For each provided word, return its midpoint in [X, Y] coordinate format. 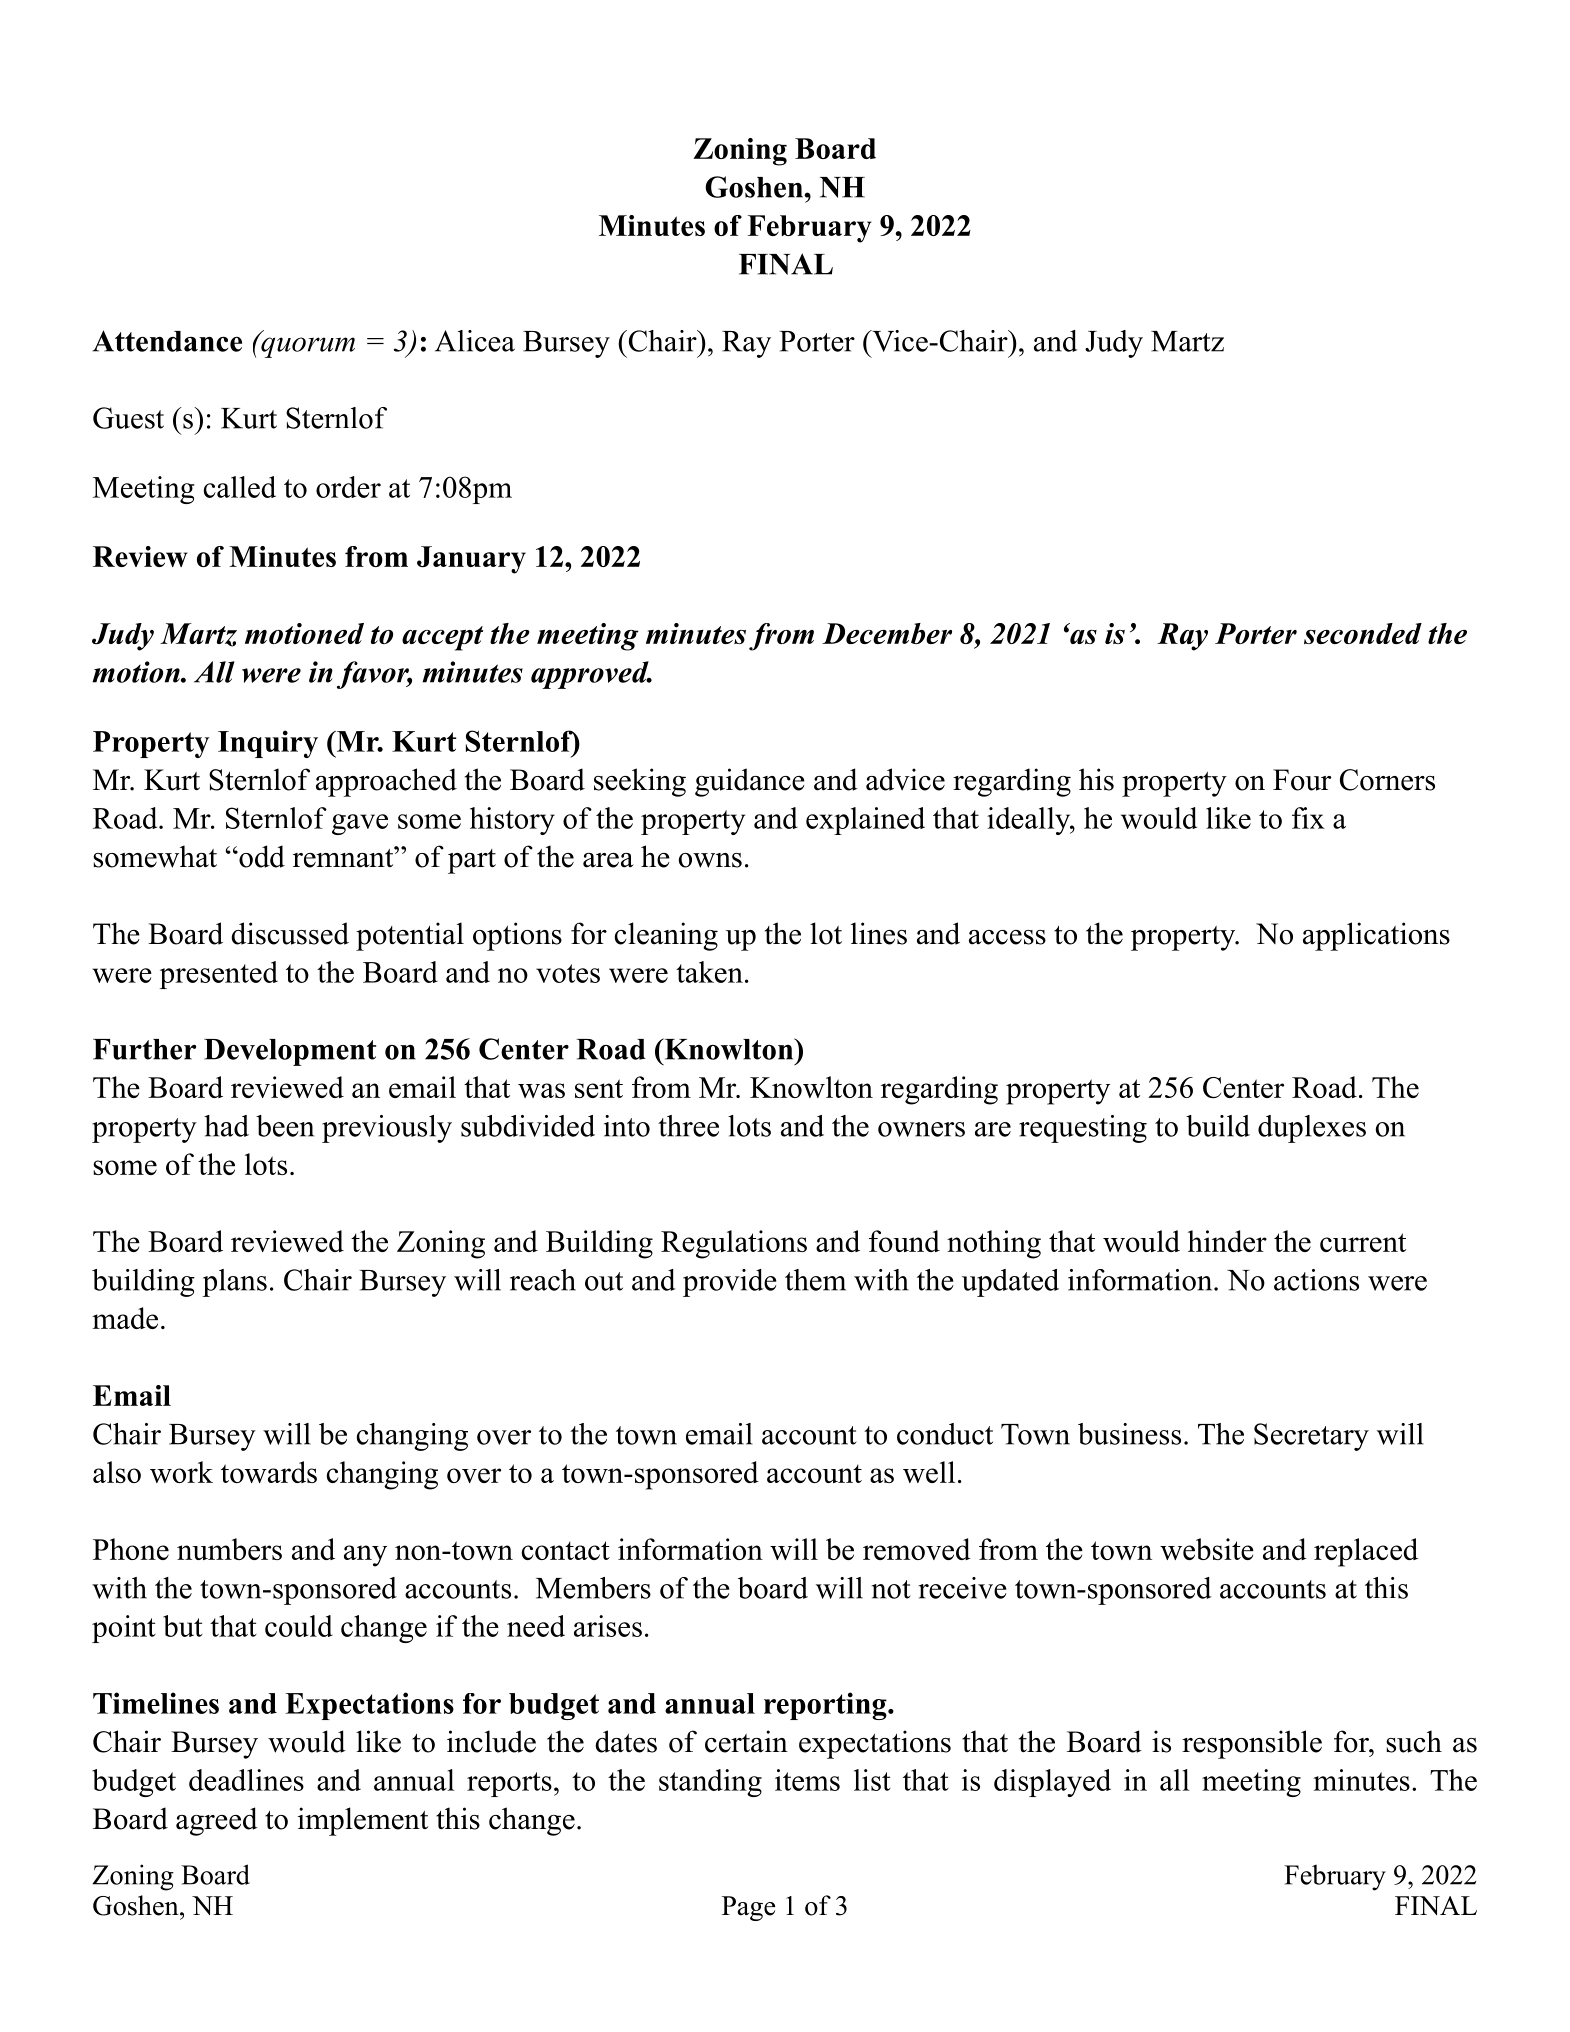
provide [729, 1283]
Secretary [1311, 1437]
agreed [217, 1821]
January [471, 560]
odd [261, 856]
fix [1308, 818]
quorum [307, 346]
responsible [1252, 1744]
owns [710, 860]
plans [234, 1283]
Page [748, 1908]
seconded [1363, 633]
